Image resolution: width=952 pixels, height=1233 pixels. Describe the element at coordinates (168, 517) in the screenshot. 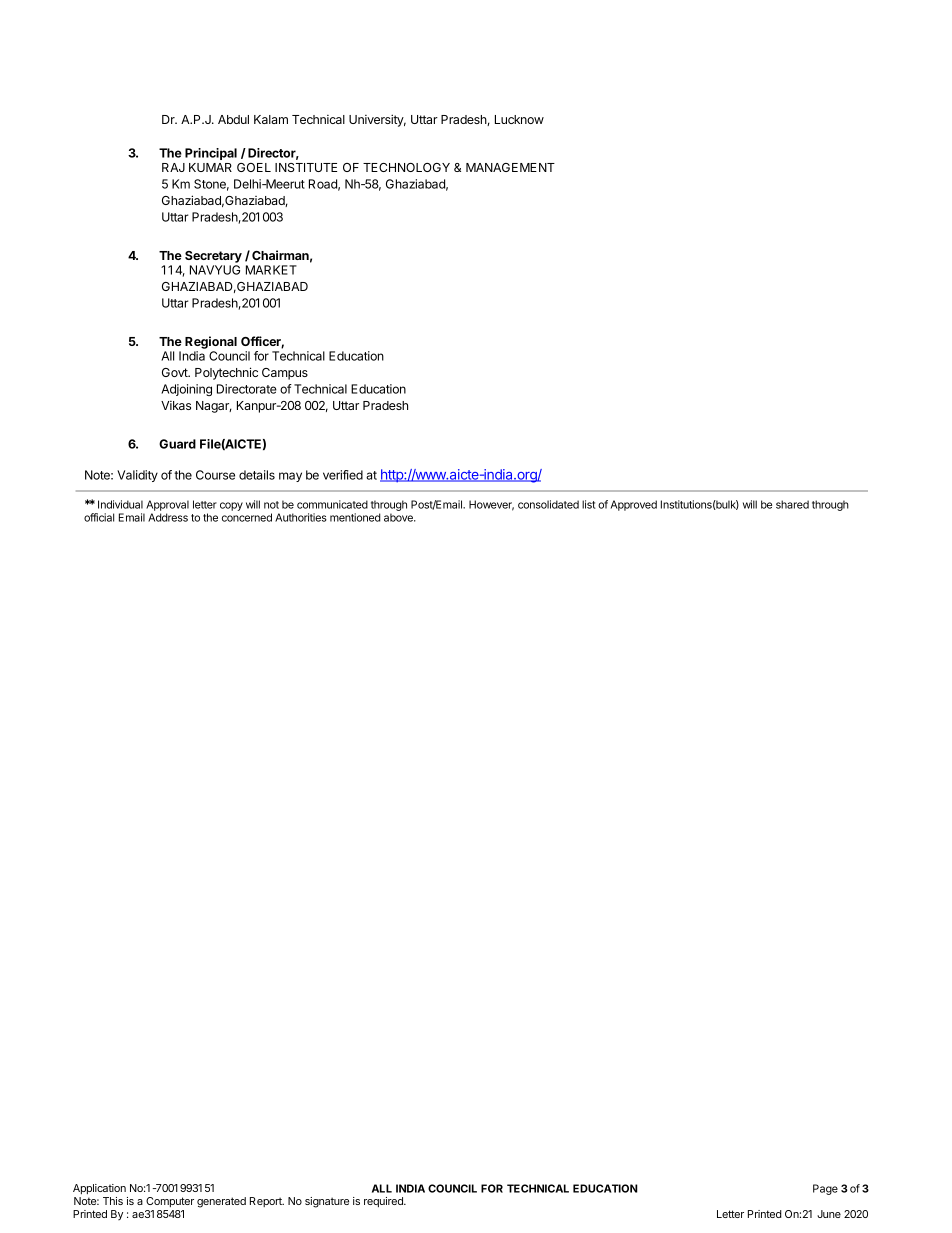

I see `Address` at that location.
